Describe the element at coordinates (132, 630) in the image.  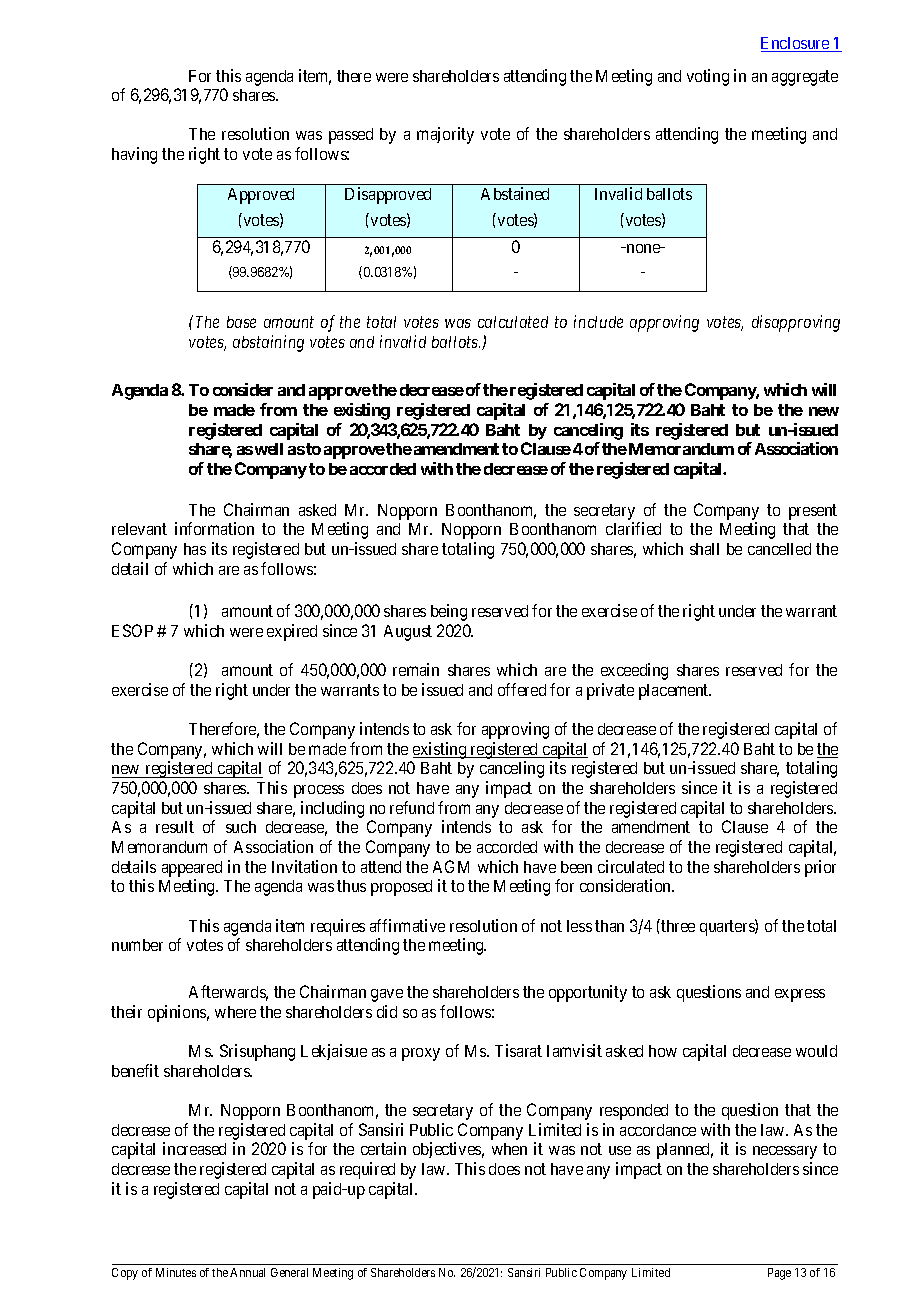
I see `ESOP` at that location.
